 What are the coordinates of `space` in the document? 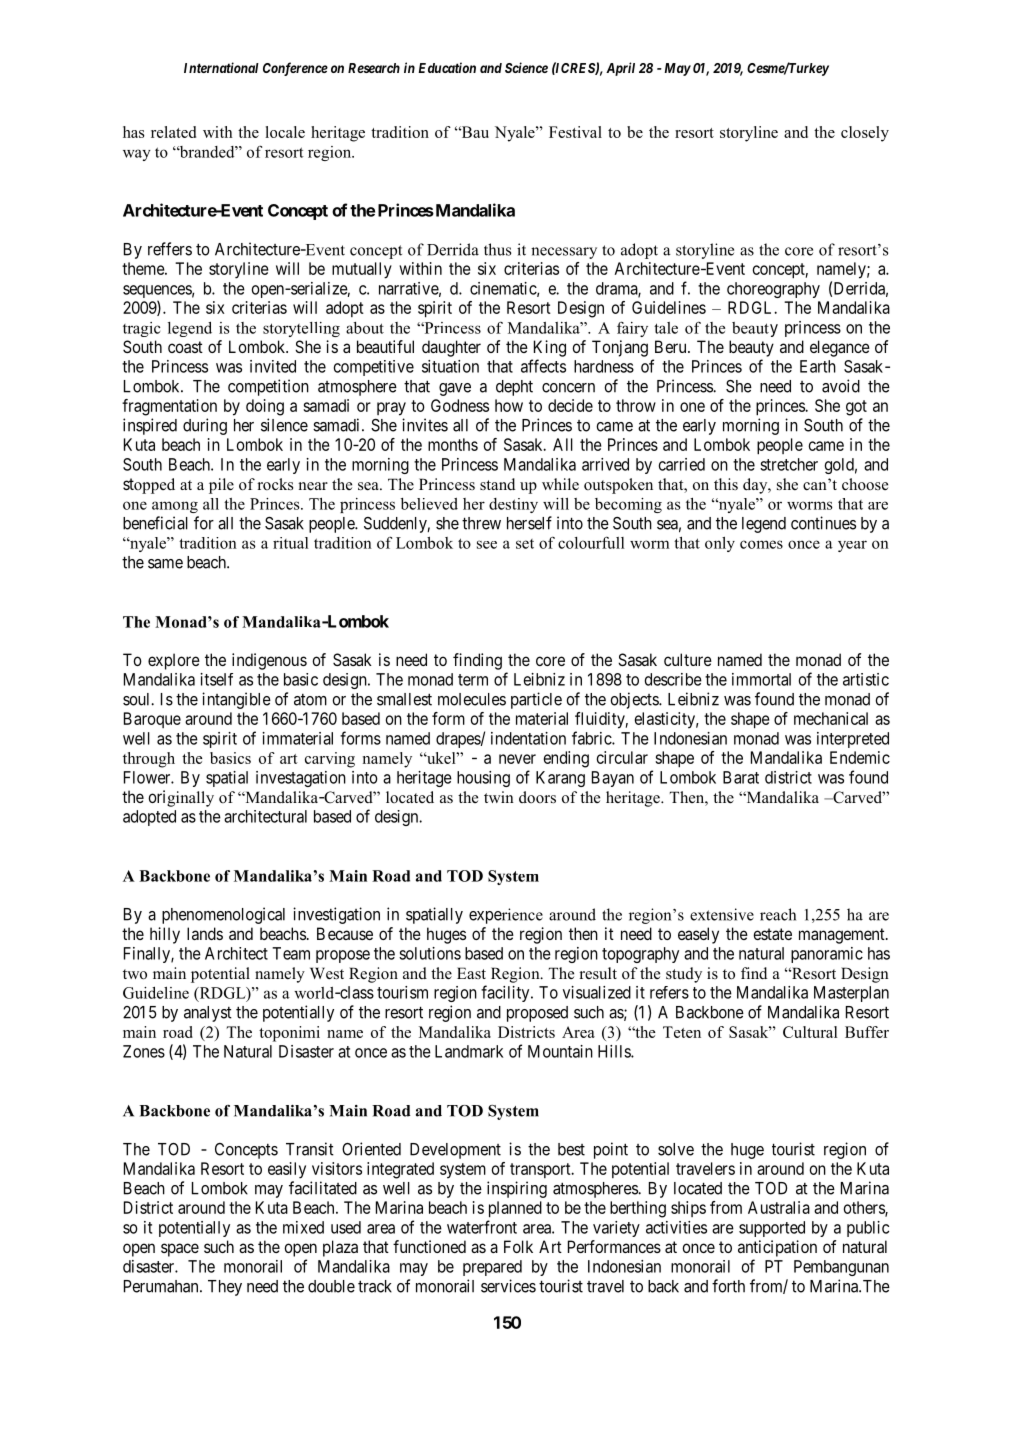 It's located at (180, 1250).
